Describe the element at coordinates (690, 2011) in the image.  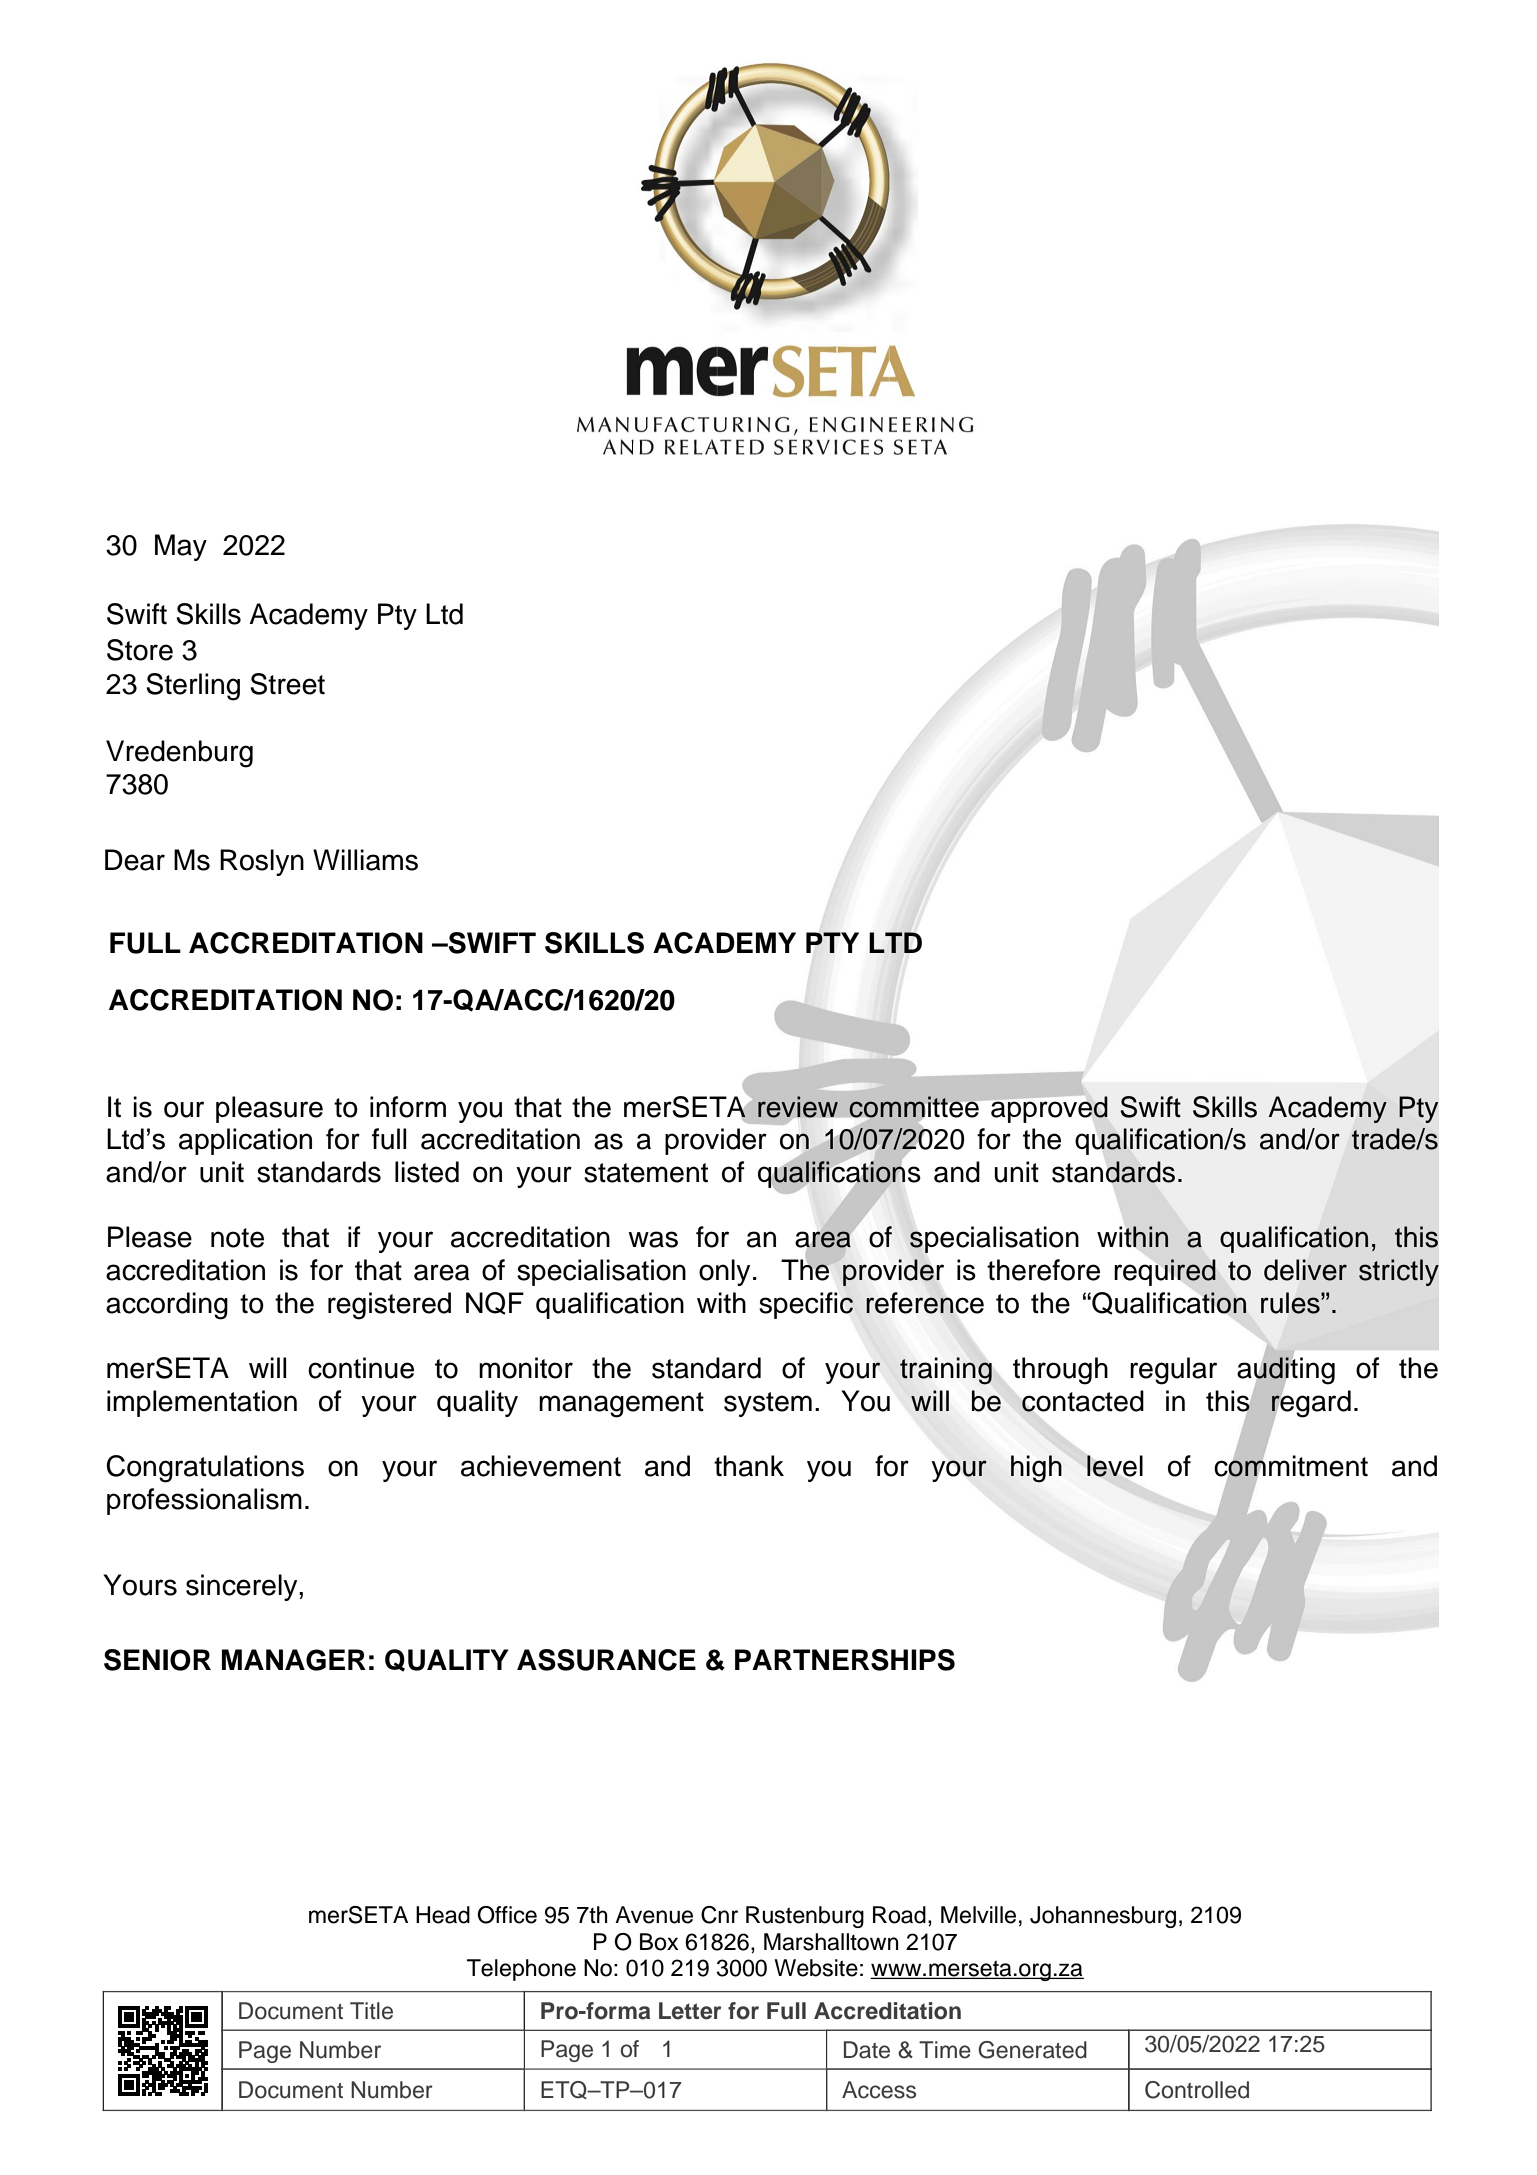
I see `Letter` at that location.
